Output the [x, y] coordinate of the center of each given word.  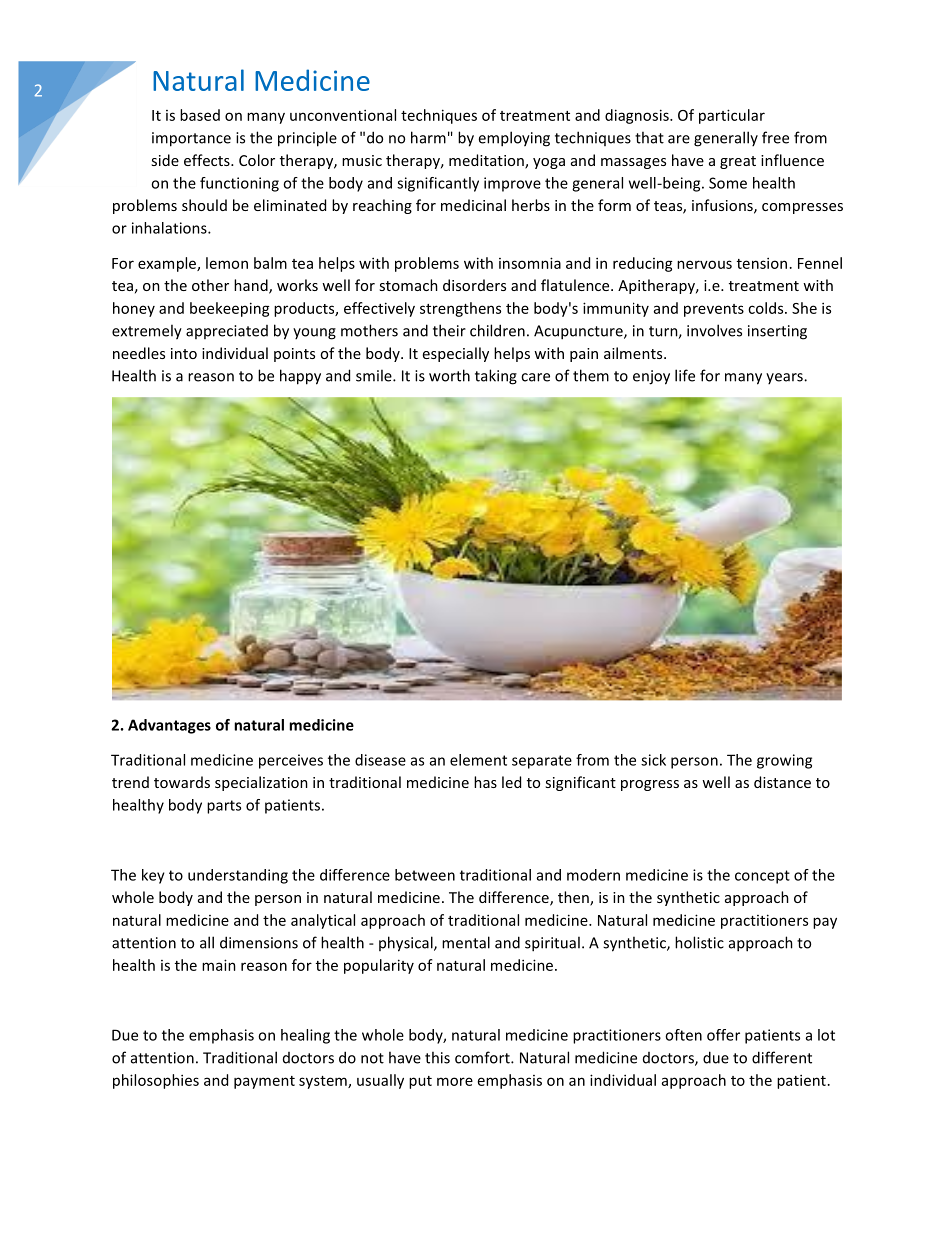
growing [784, 761]
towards [182, 782]
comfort [483, 1057]
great [738, 162]
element [478, 760]
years [785, 378]
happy [300, 377]
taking [496, 377]
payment [264, 1082]
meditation [487, 161]
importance [191, 139]
